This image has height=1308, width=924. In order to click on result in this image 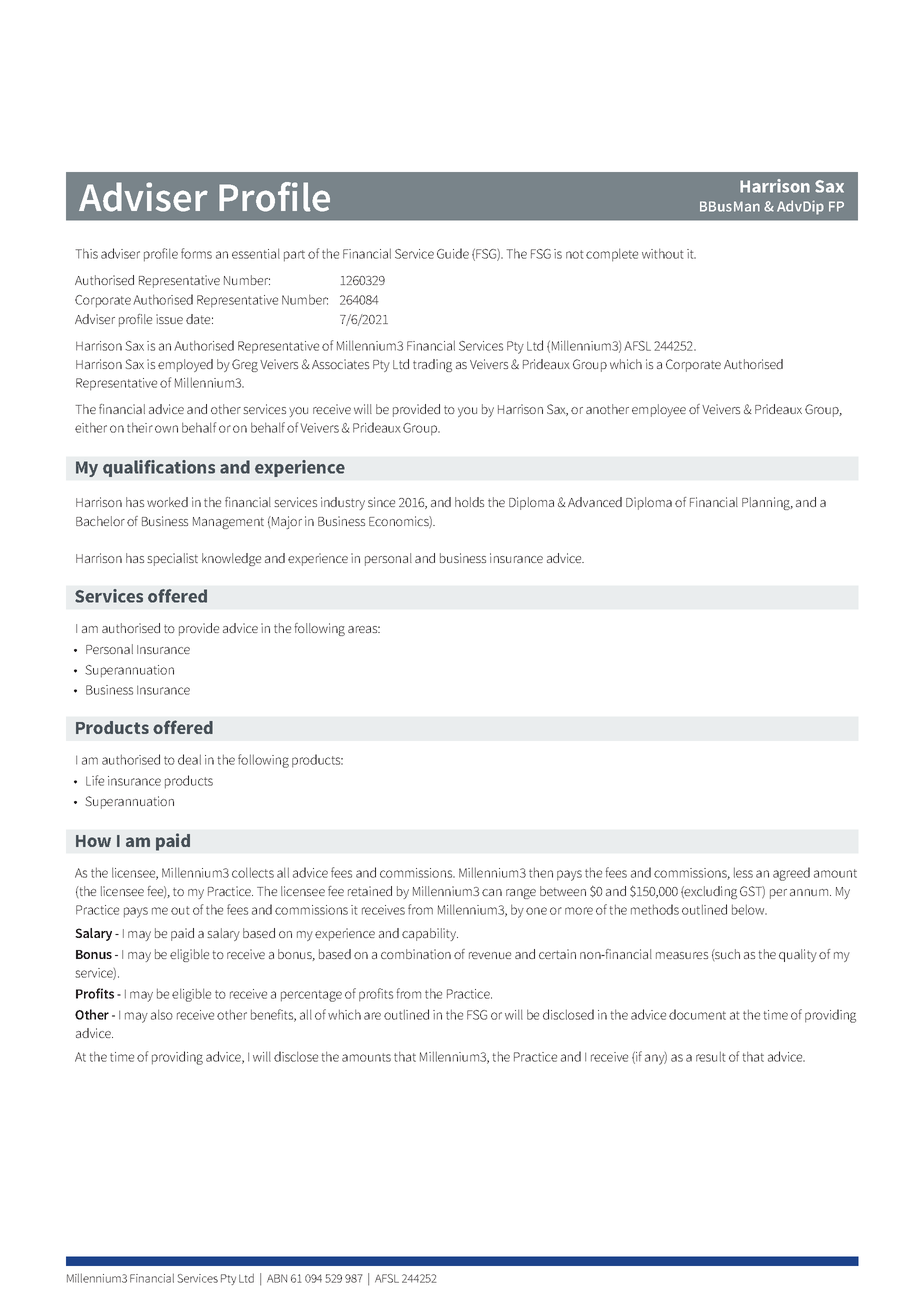, I will do `click(711, 1056)`.
